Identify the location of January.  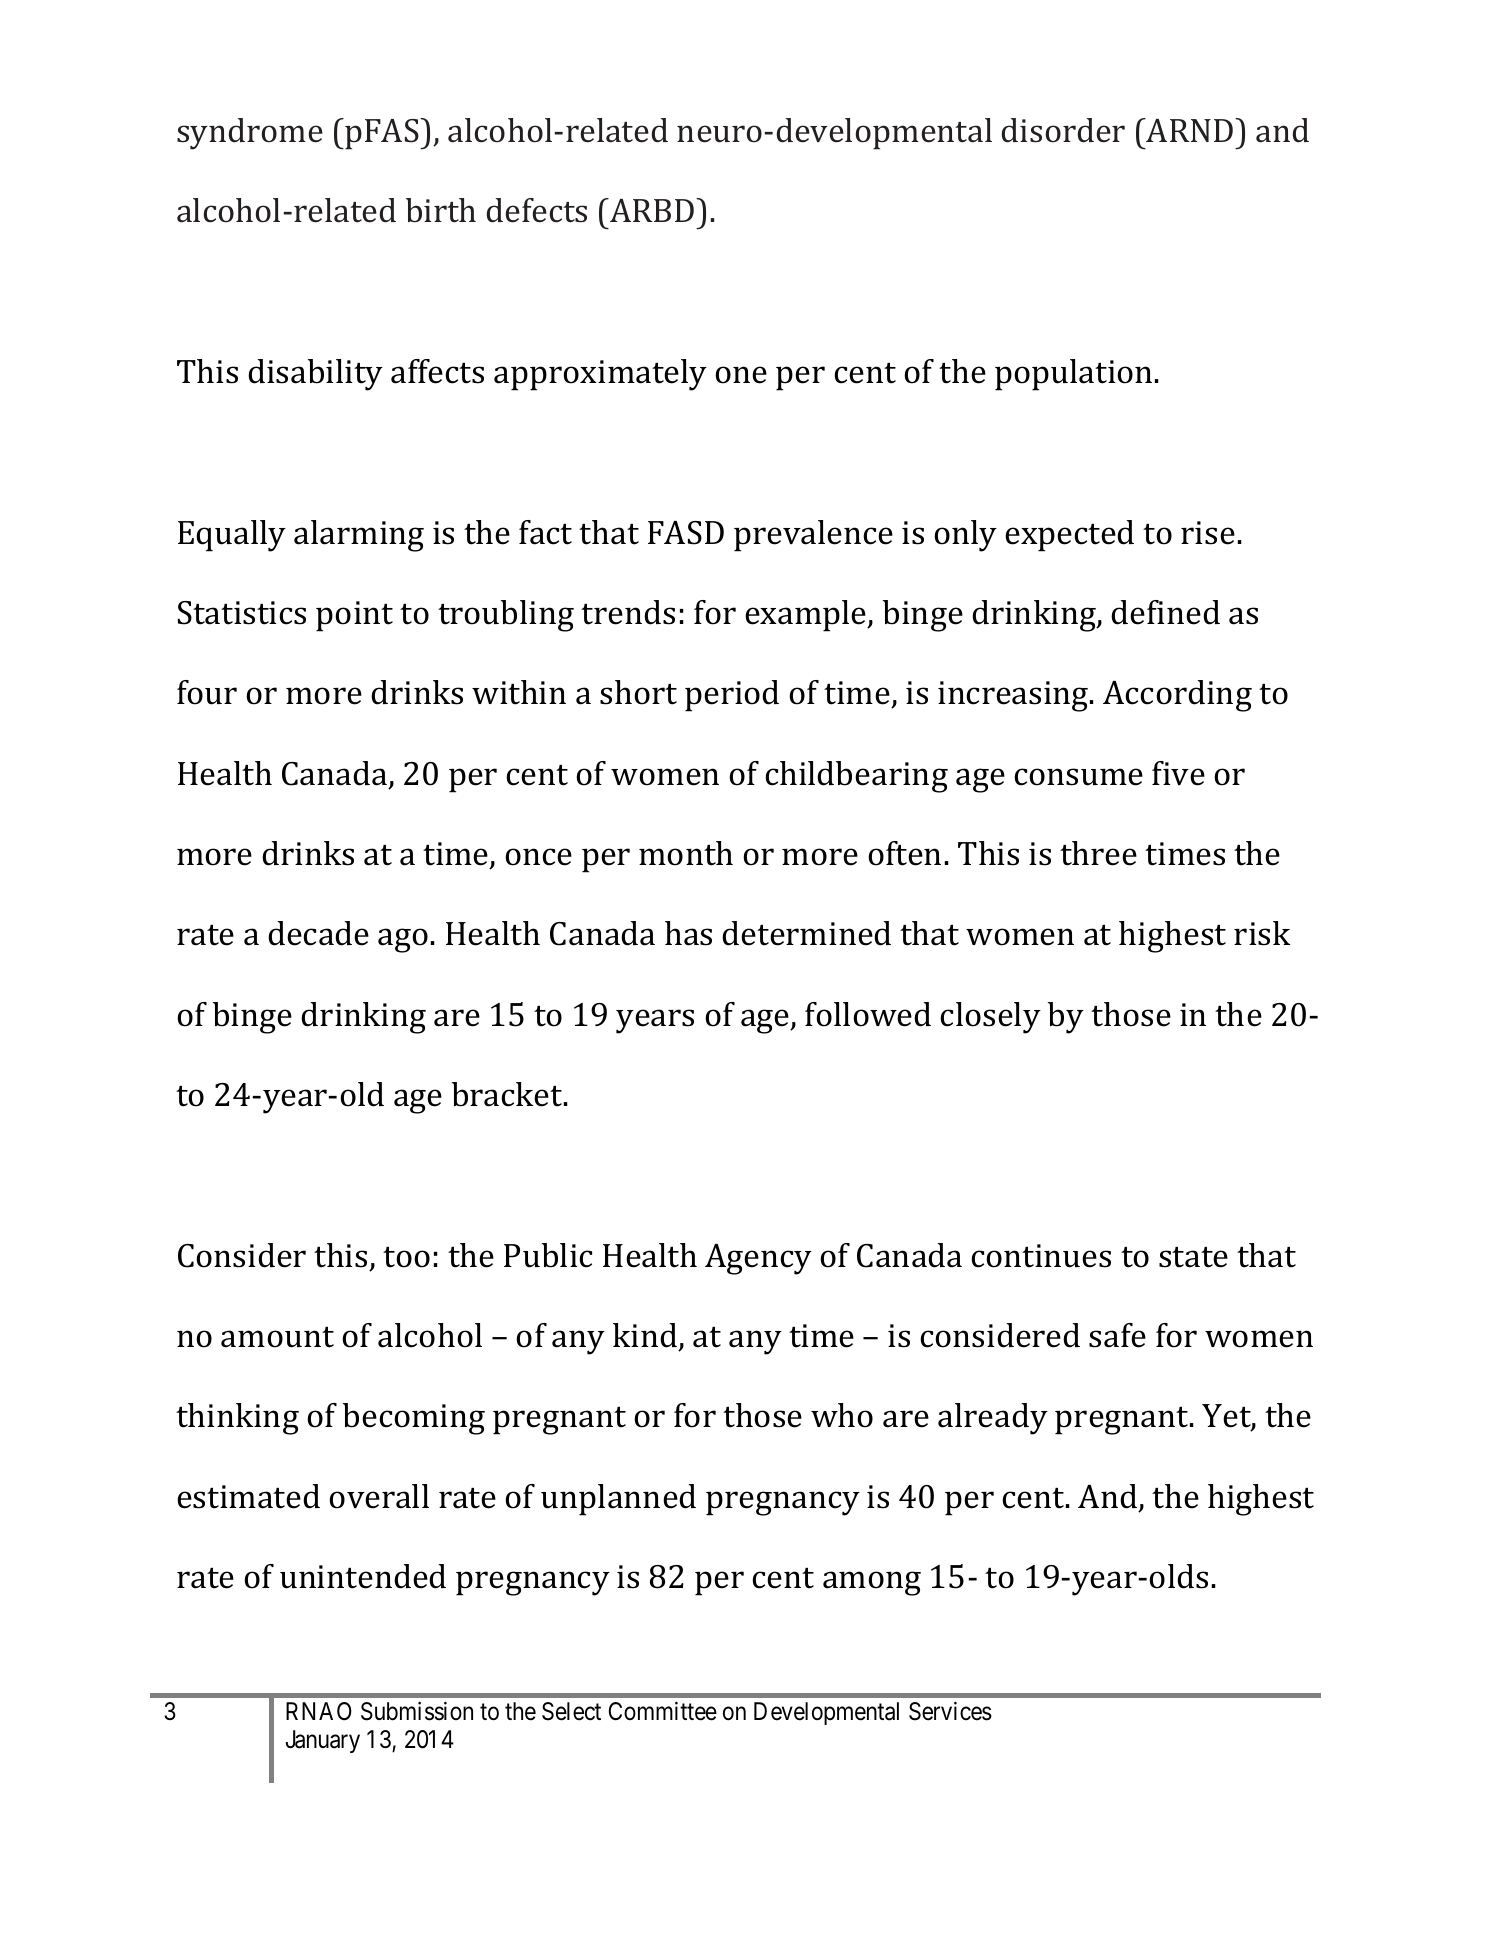
(323, 1741).
